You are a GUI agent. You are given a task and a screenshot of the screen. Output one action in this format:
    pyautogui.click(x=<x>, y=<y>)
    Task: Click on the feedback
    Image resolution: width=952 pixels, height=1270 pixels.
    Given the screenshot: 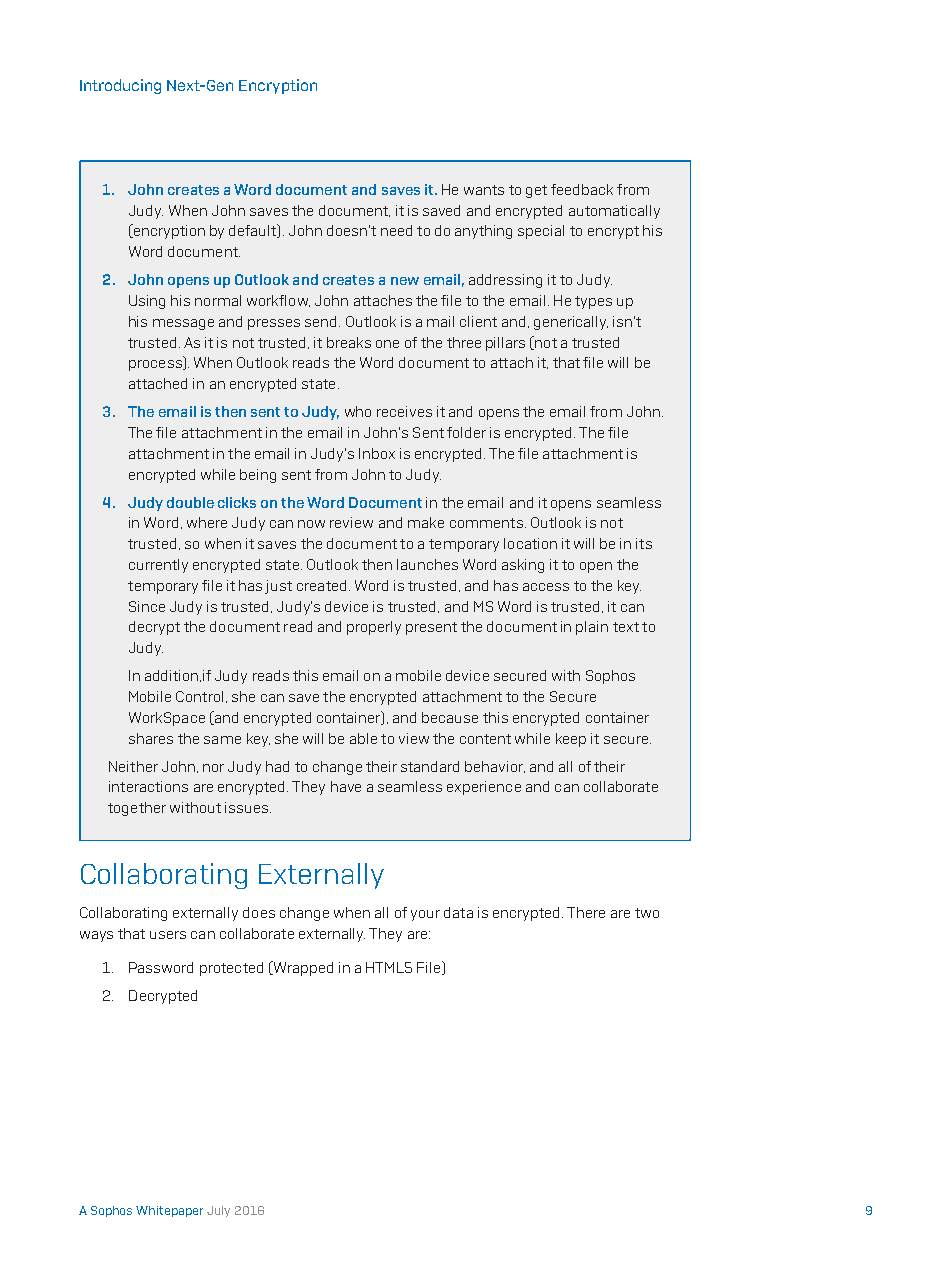 What is the action you would take?
    pyautogui.click(x=582, y=189)
